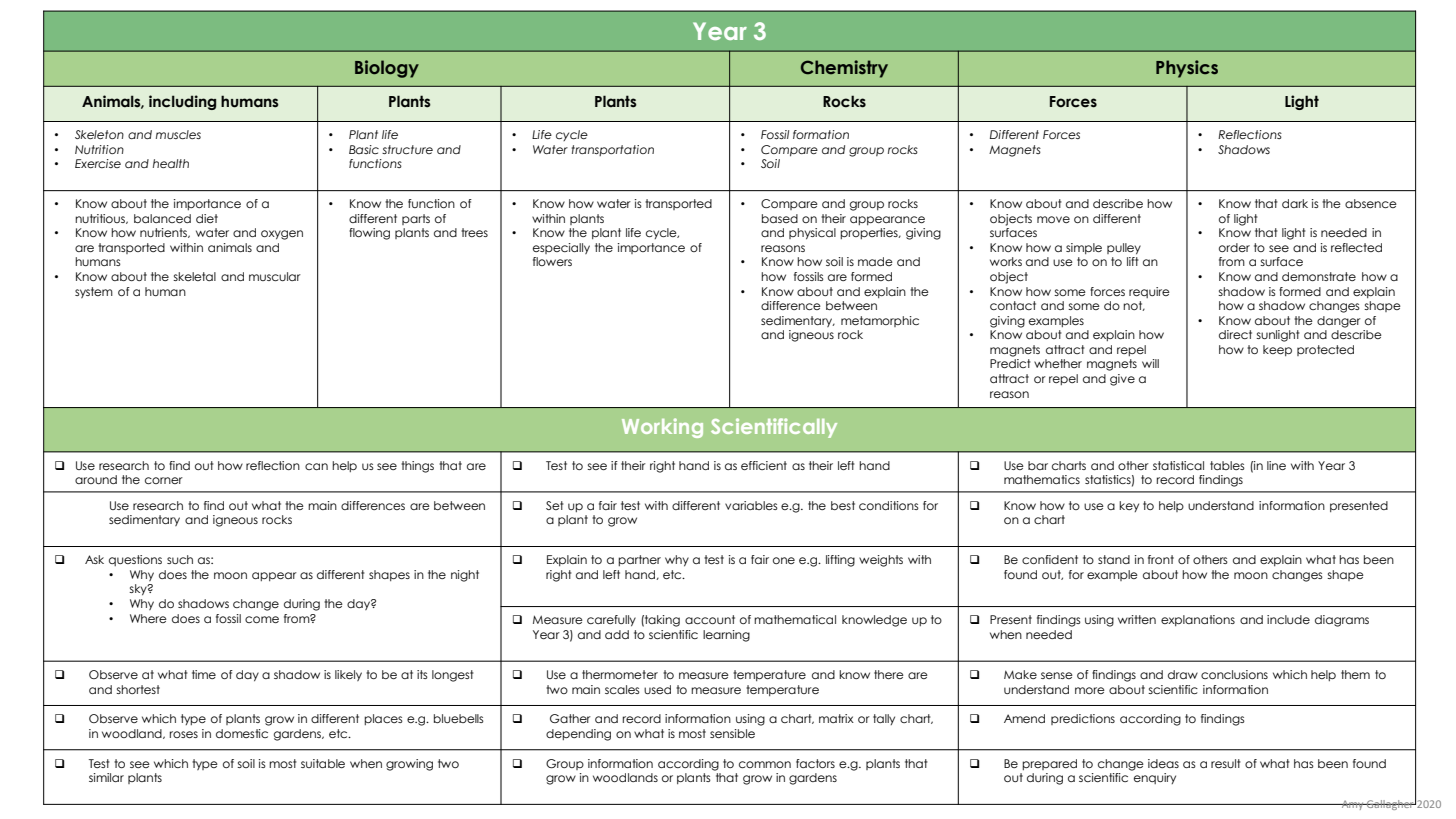  What do you see at coordinates (182, 102) in the screenshot?
I see `including` at bounding box center [182, 102].
